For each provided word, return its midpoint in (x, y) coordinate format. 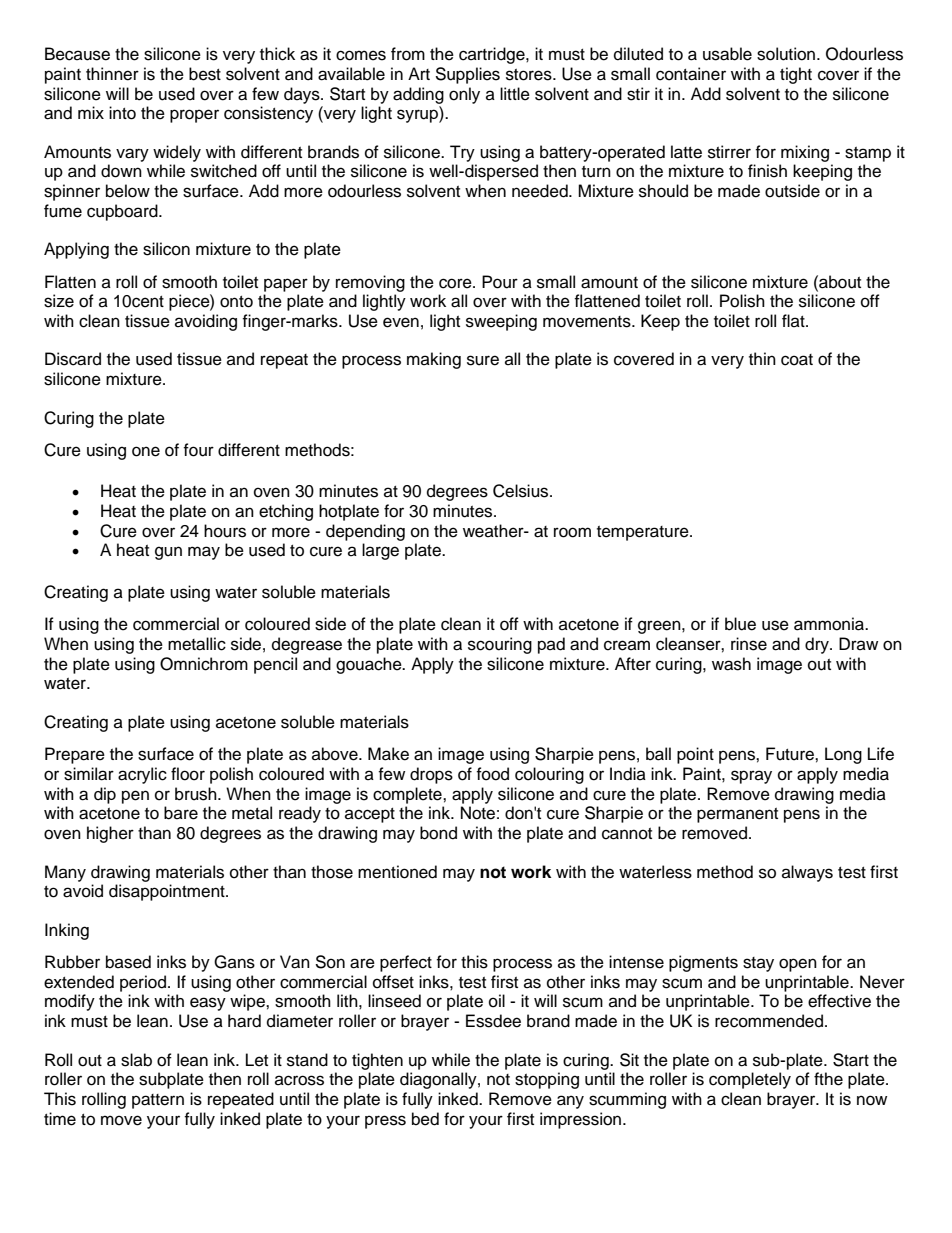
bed (425, 1119)
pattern (158, 1101)
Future (791, 754)
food (492, 774)
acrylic (142, 775)
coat (797, 360)
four (198, 450)
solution (787, 54)
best (205, 74)
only (464, 95)
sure (483, 360)
